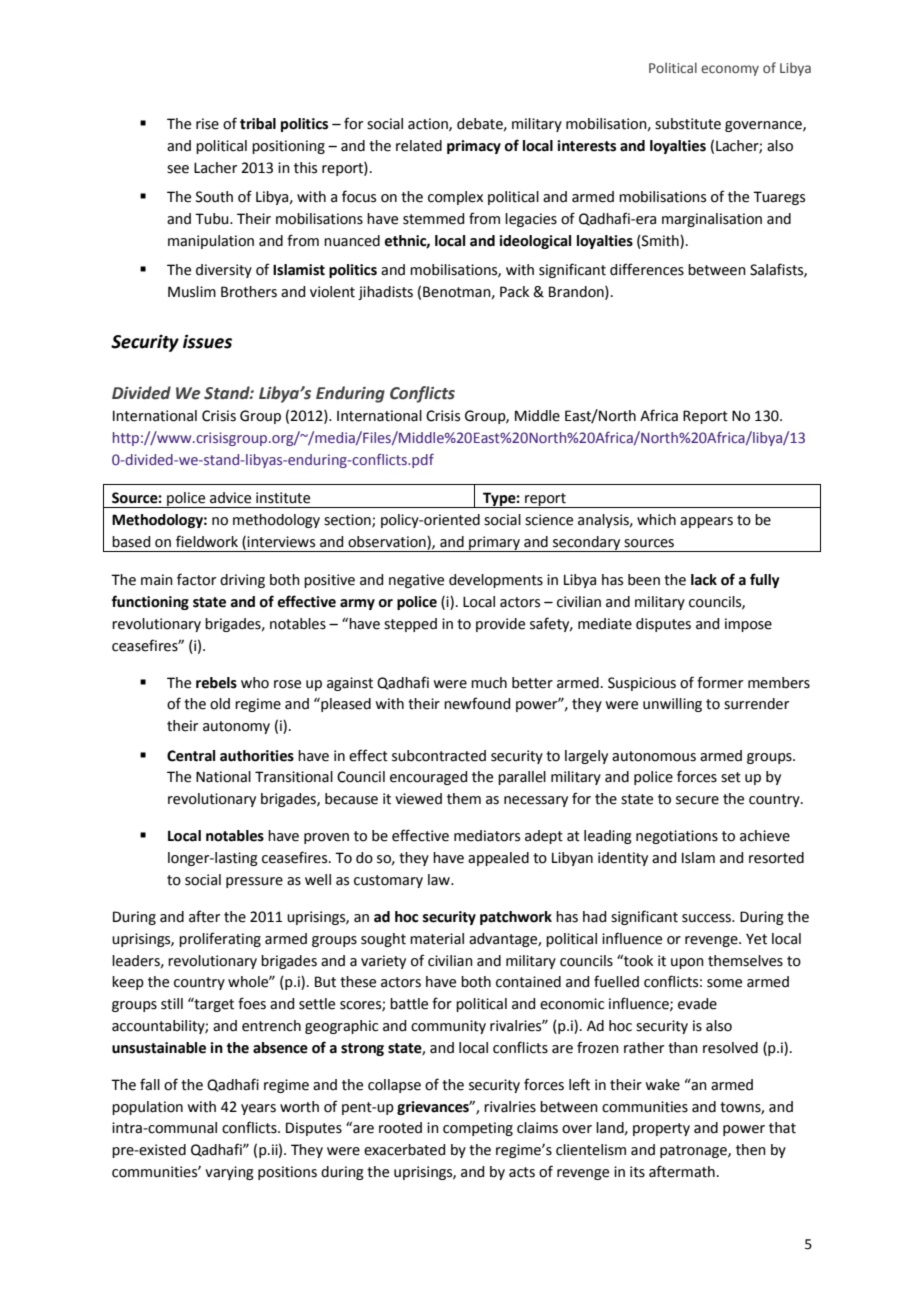  What do you see at coordinates (478, 1129) in the document?
I see `competing` at bounding box center [478, 1129].
